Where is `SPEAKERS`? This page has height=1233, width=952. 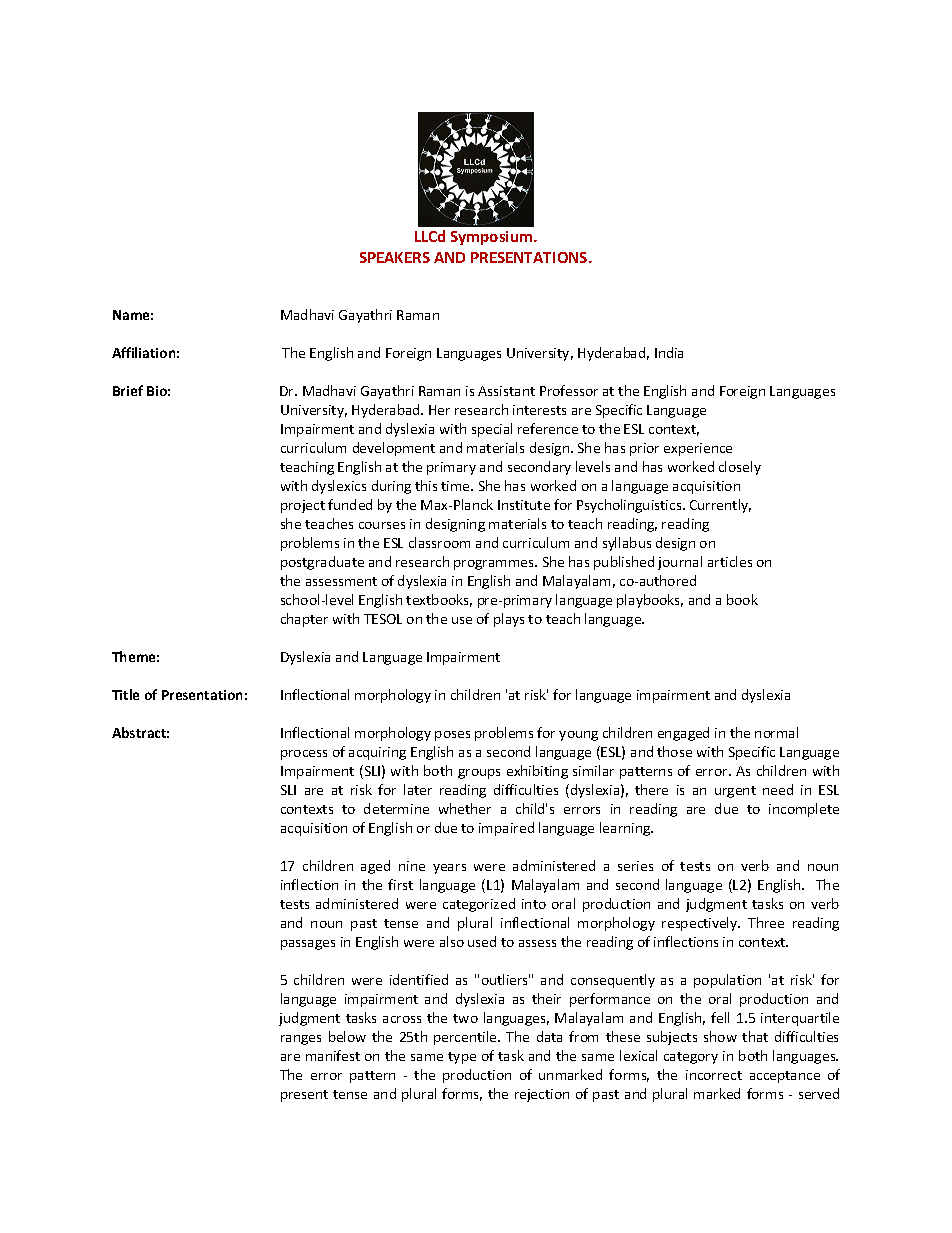
SPEAKERS is located at coordinates (395, 257).
